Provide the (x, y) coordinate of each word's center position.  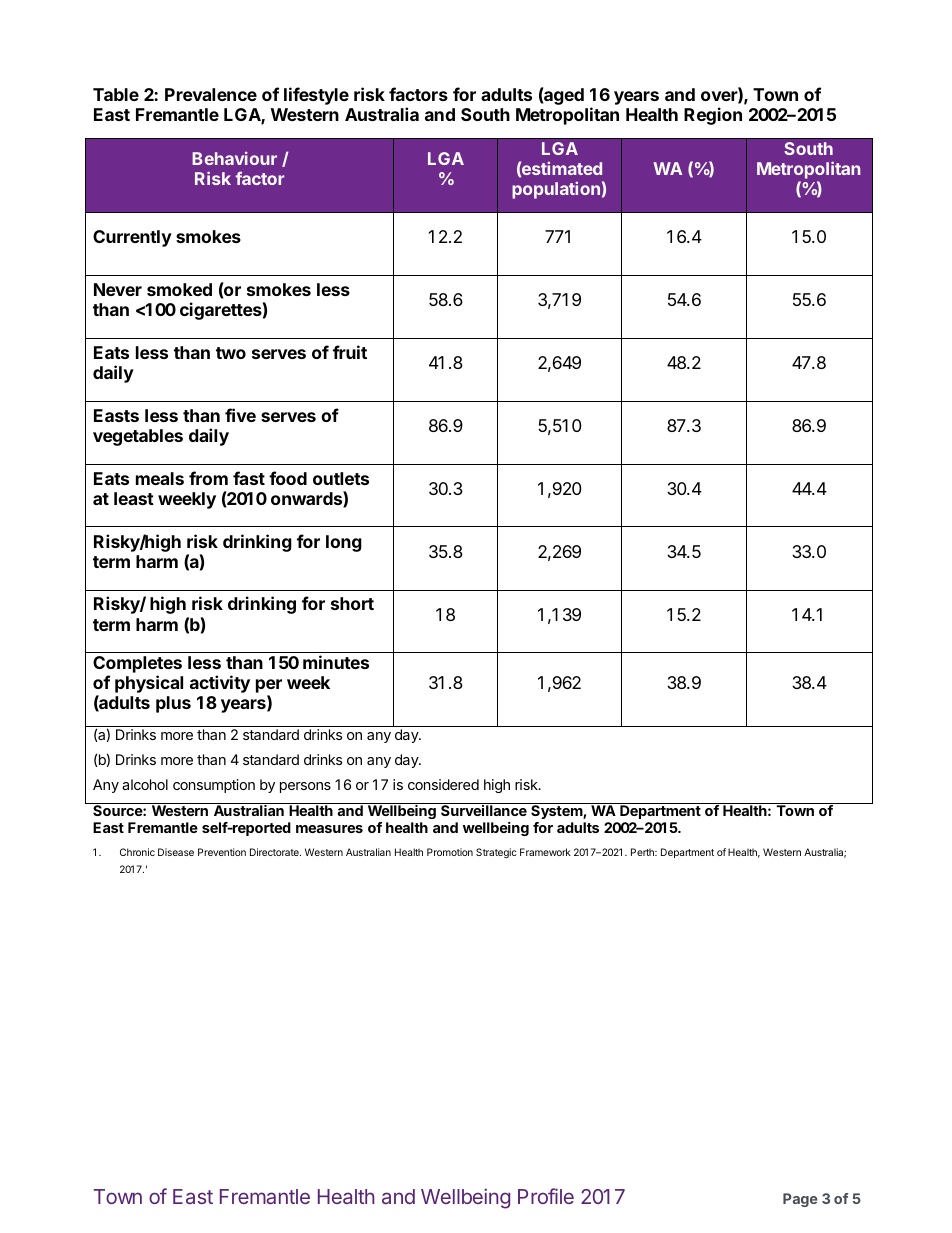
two (231, 353)
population (556, 190)
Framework (545, 852)
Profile (546, 1196)
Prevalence (211, 94)
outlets (341, 478)
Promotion (450, 852)
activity (220, 684)
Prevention (222, 852)
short (352, 603)
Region (713, 116)
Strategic (496, 853)
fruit (350, 352)
